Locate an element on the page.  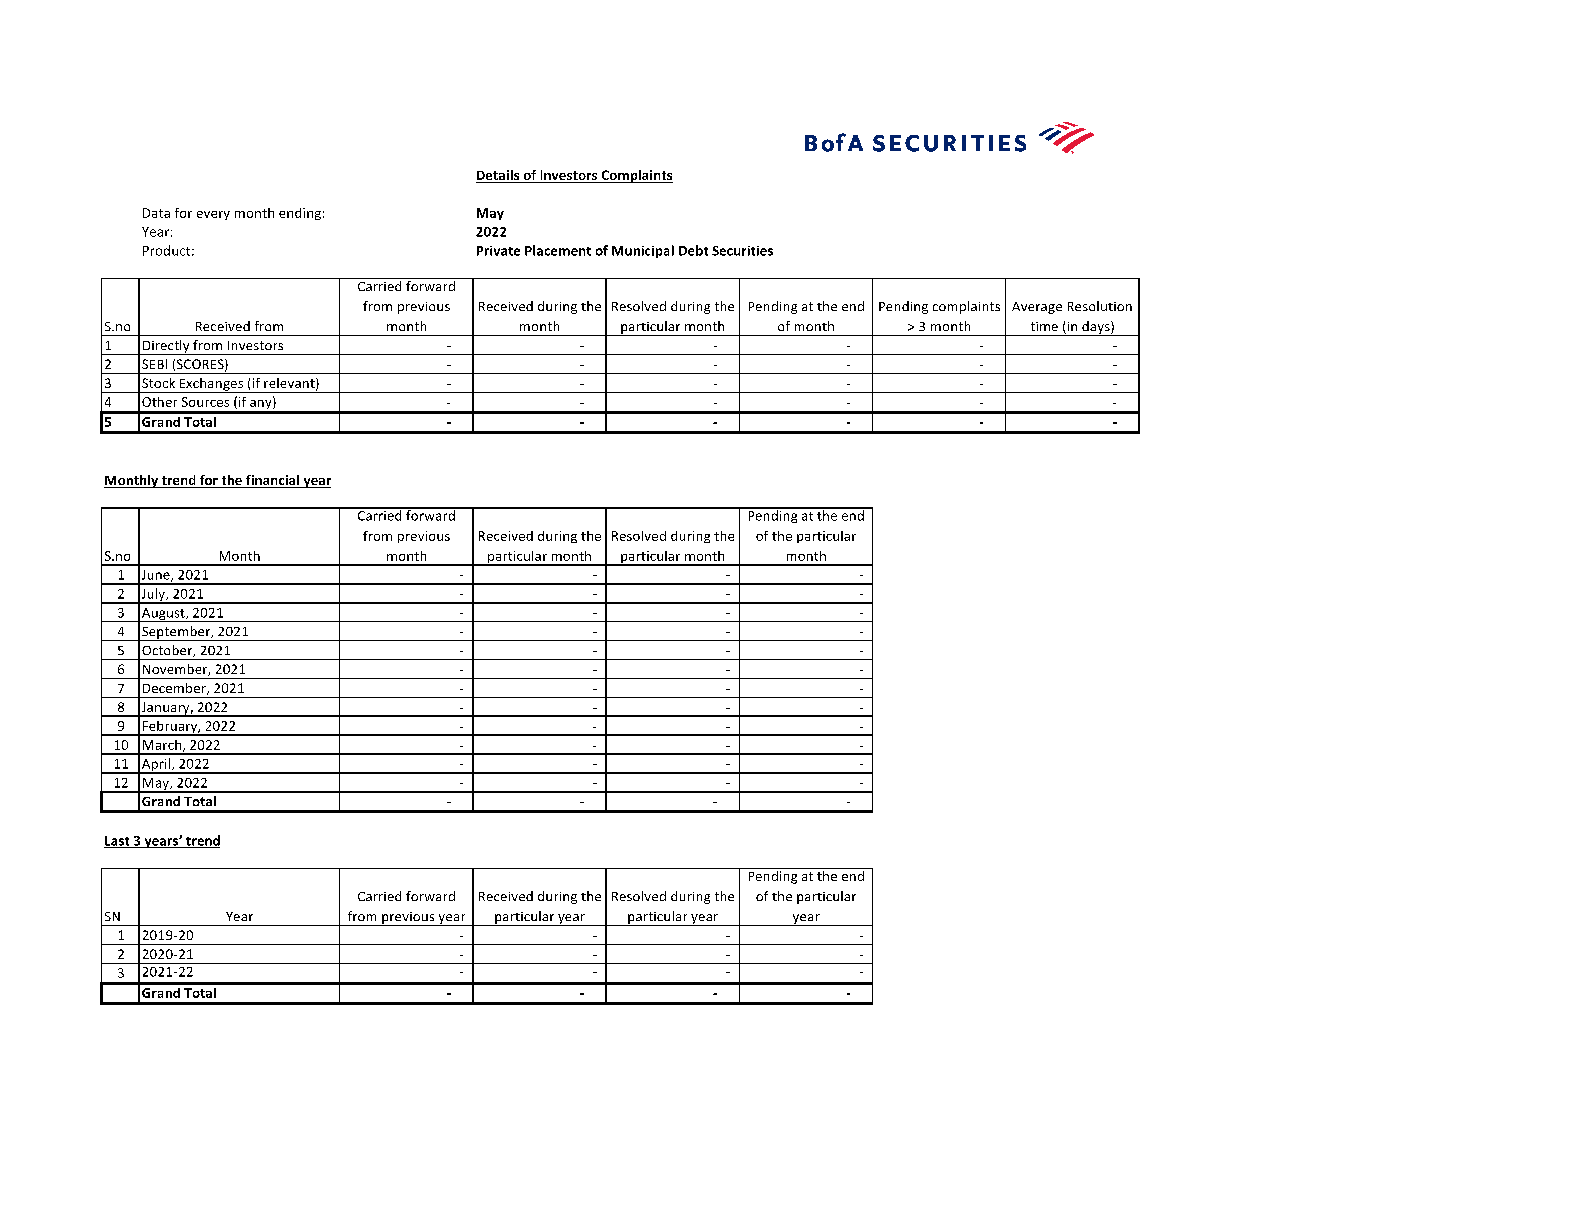
Sources is located at coordinates (205, 402).
